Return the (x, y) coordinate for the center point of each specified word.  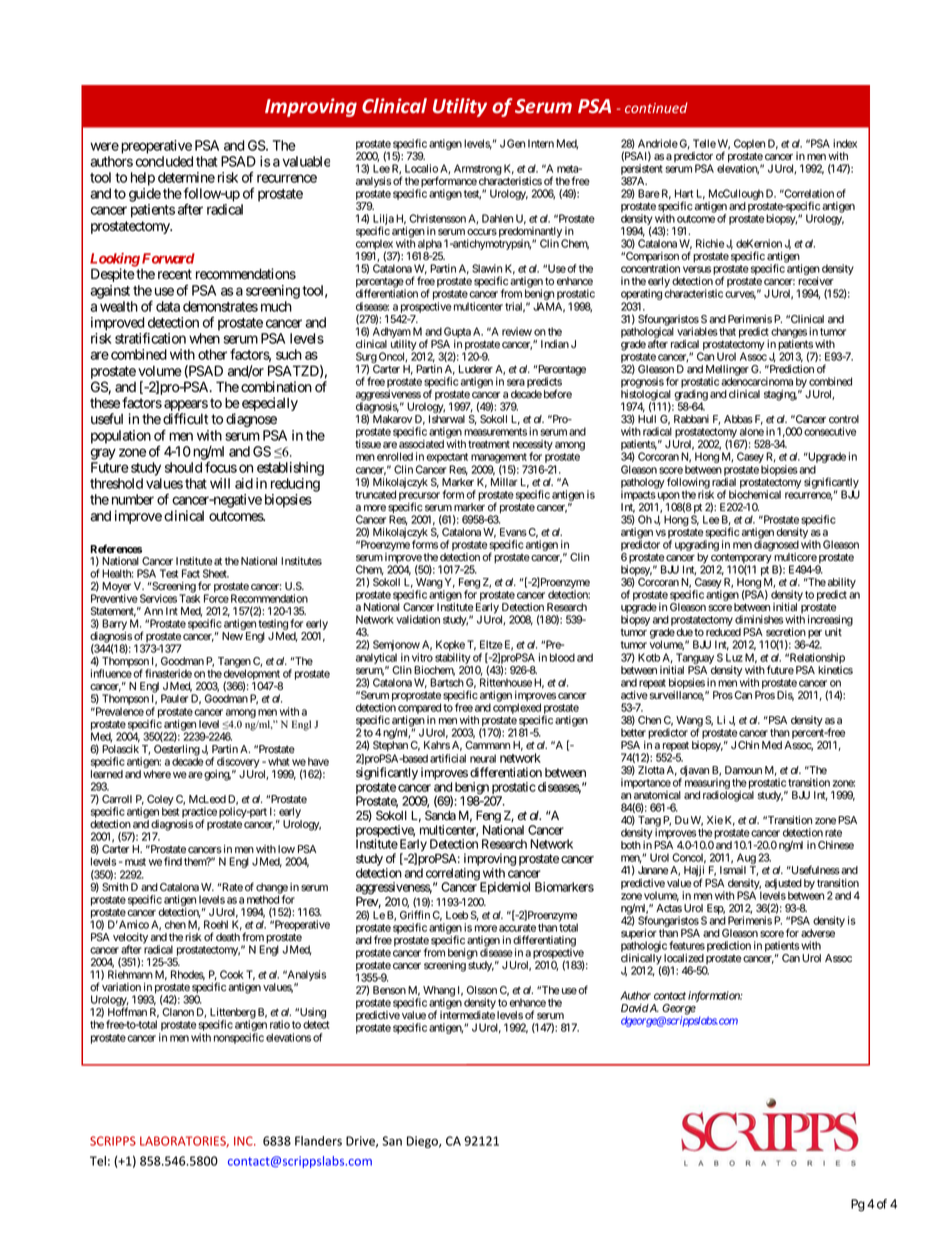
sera (516, 382)
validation (418, 619)
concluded (164, 161)
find (173, 861)
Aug (746, 860)
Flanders (318, 1141)
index (845, 143)
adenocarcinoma (757, 381)
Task (189, 598)
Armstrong (478, 171)
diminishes (759, 619)
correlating (453, 875)
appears (186, 407)
